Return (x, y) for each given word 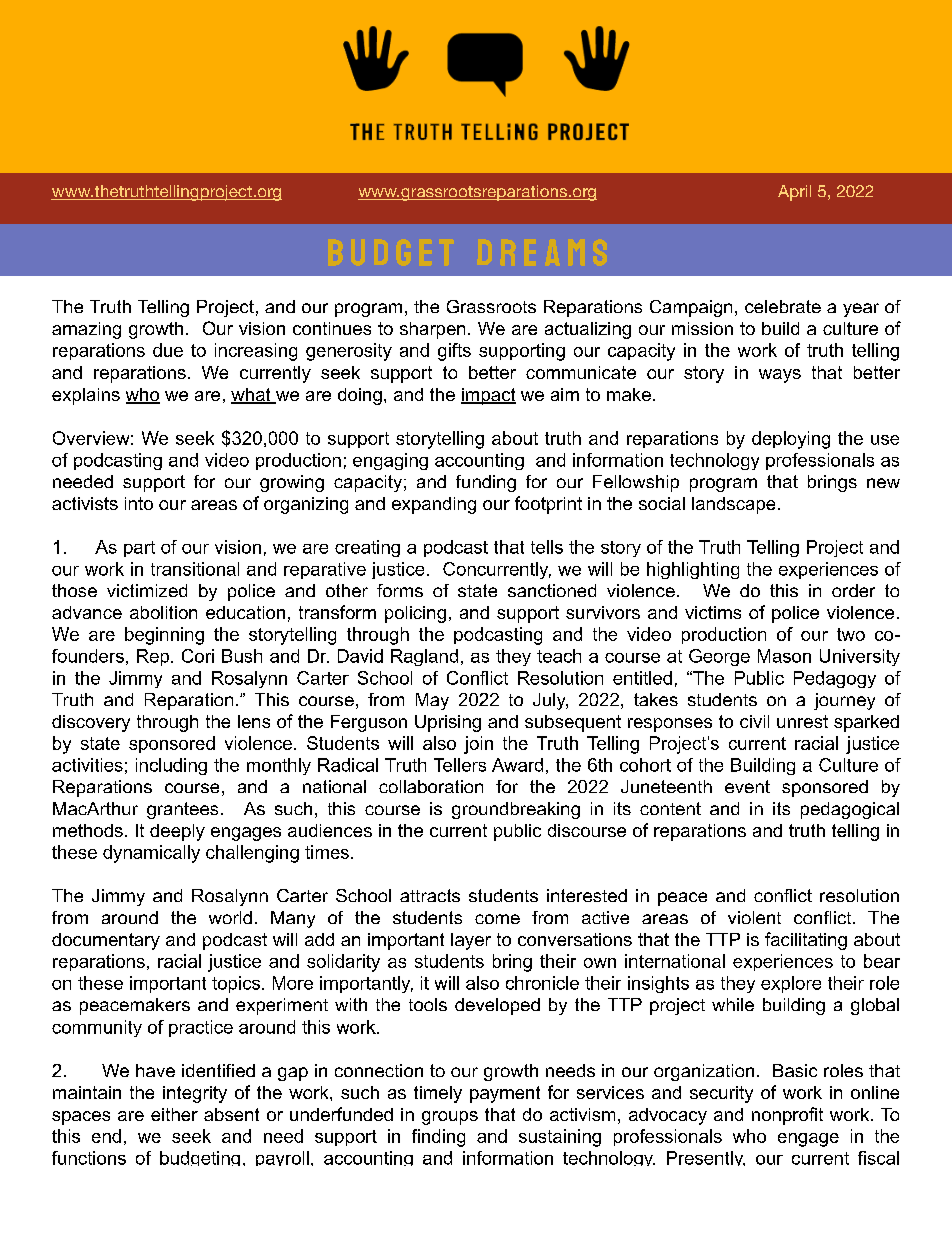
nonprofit (787, 1116)
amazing (86, 330)
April (794, 193)
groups (450, 1118)
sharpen (432, 330)
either (174, 1114)
